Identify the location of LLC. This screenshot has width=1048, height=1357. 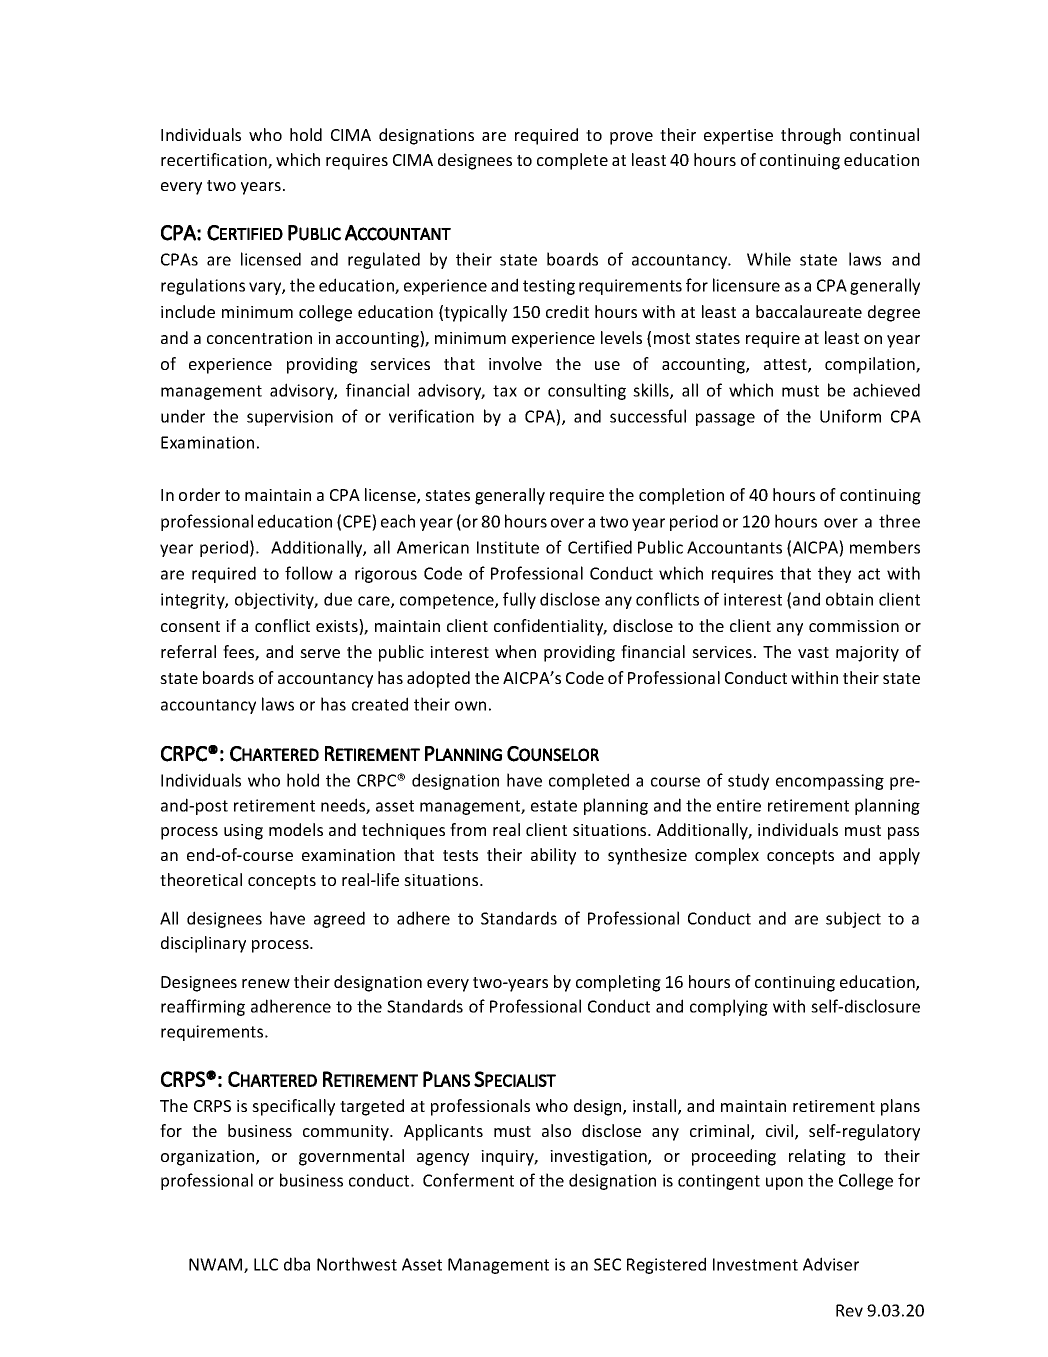
(266, 1264).
